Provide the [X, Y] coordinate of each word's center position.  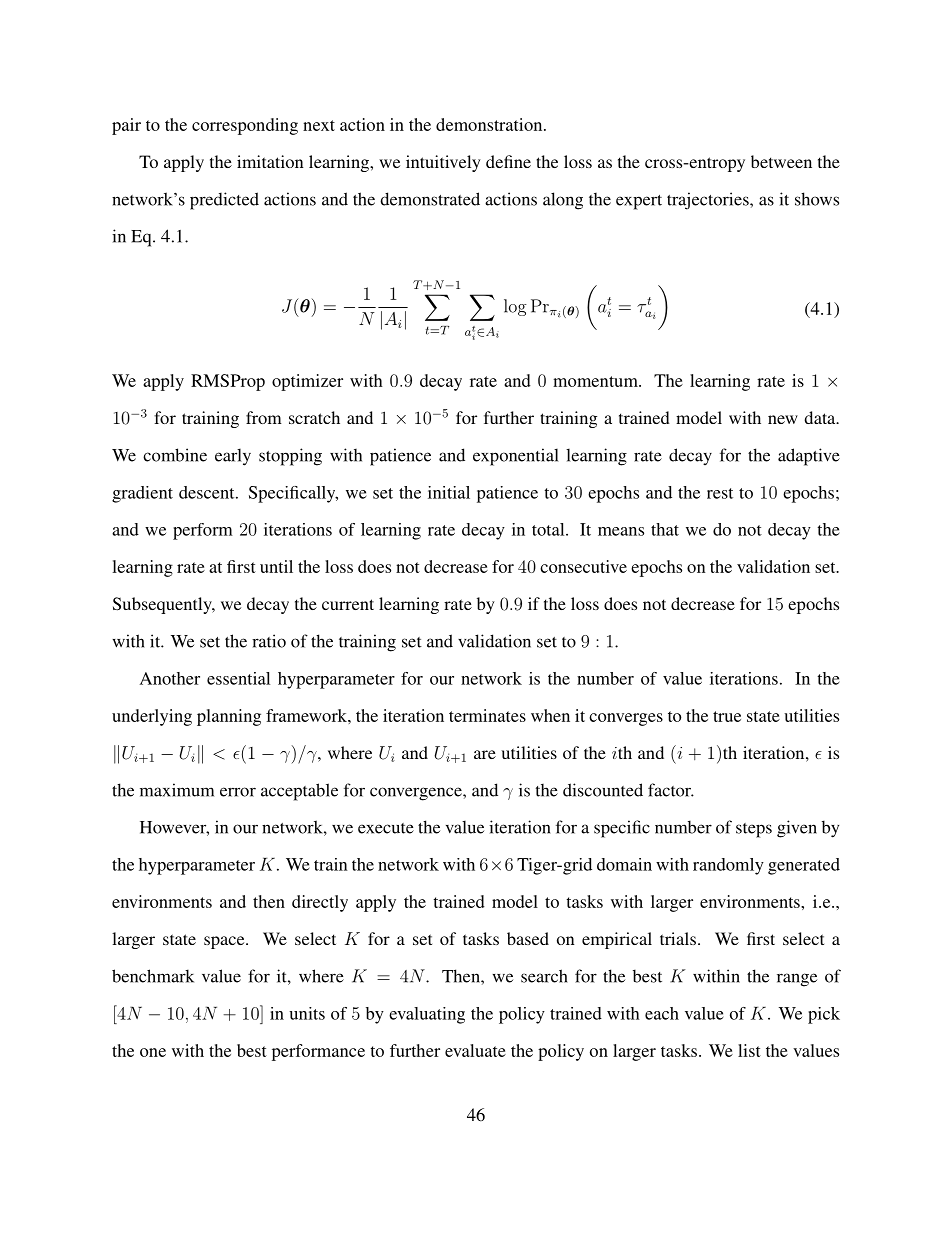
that [665, 529]
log [515, 307]
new [783, 419]
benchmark [153, 976]
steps [754, 830]
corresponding [245, 126]
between [781, 161]
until [276, 566]
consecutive [583, 566]
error [238, 792]
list [749, 1050]
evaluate [475, 1050]
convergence [417, 794]
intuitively [443, 163]
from [264, 417]
